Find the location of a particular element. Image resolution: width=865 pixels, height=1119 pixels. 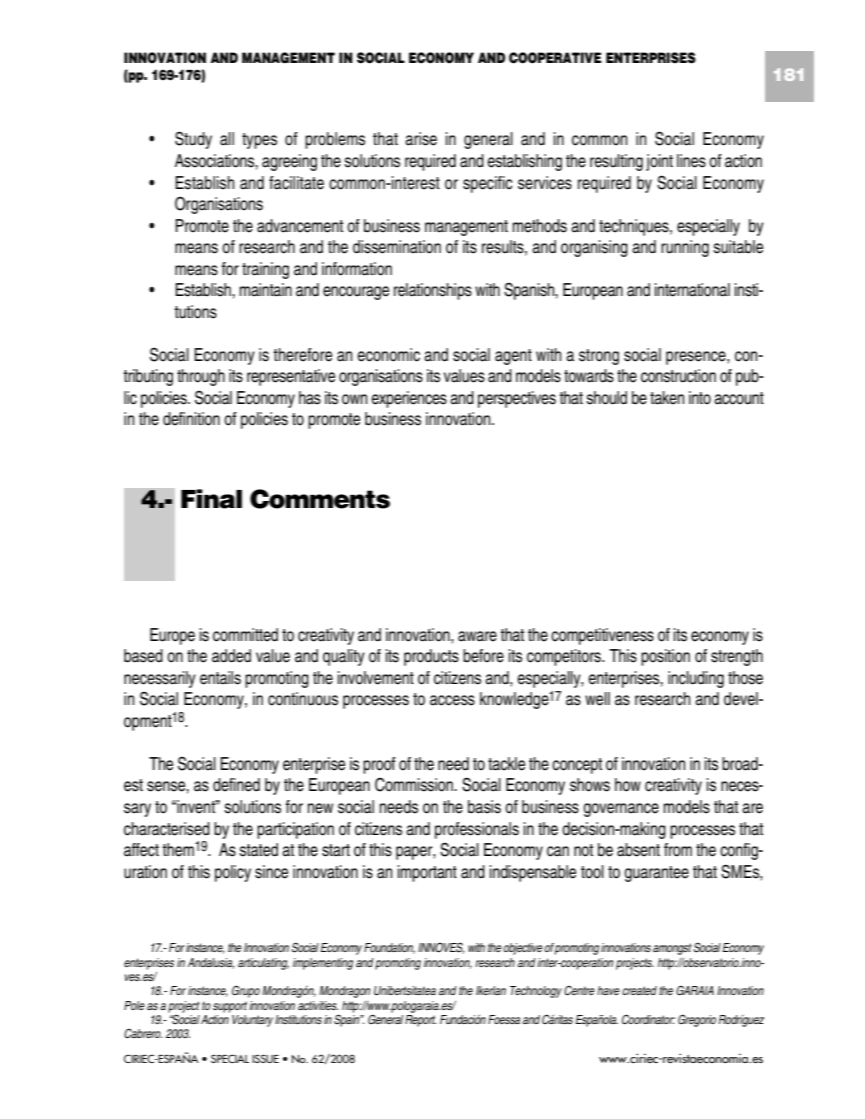

aware is located at coordinates (477, 636).
